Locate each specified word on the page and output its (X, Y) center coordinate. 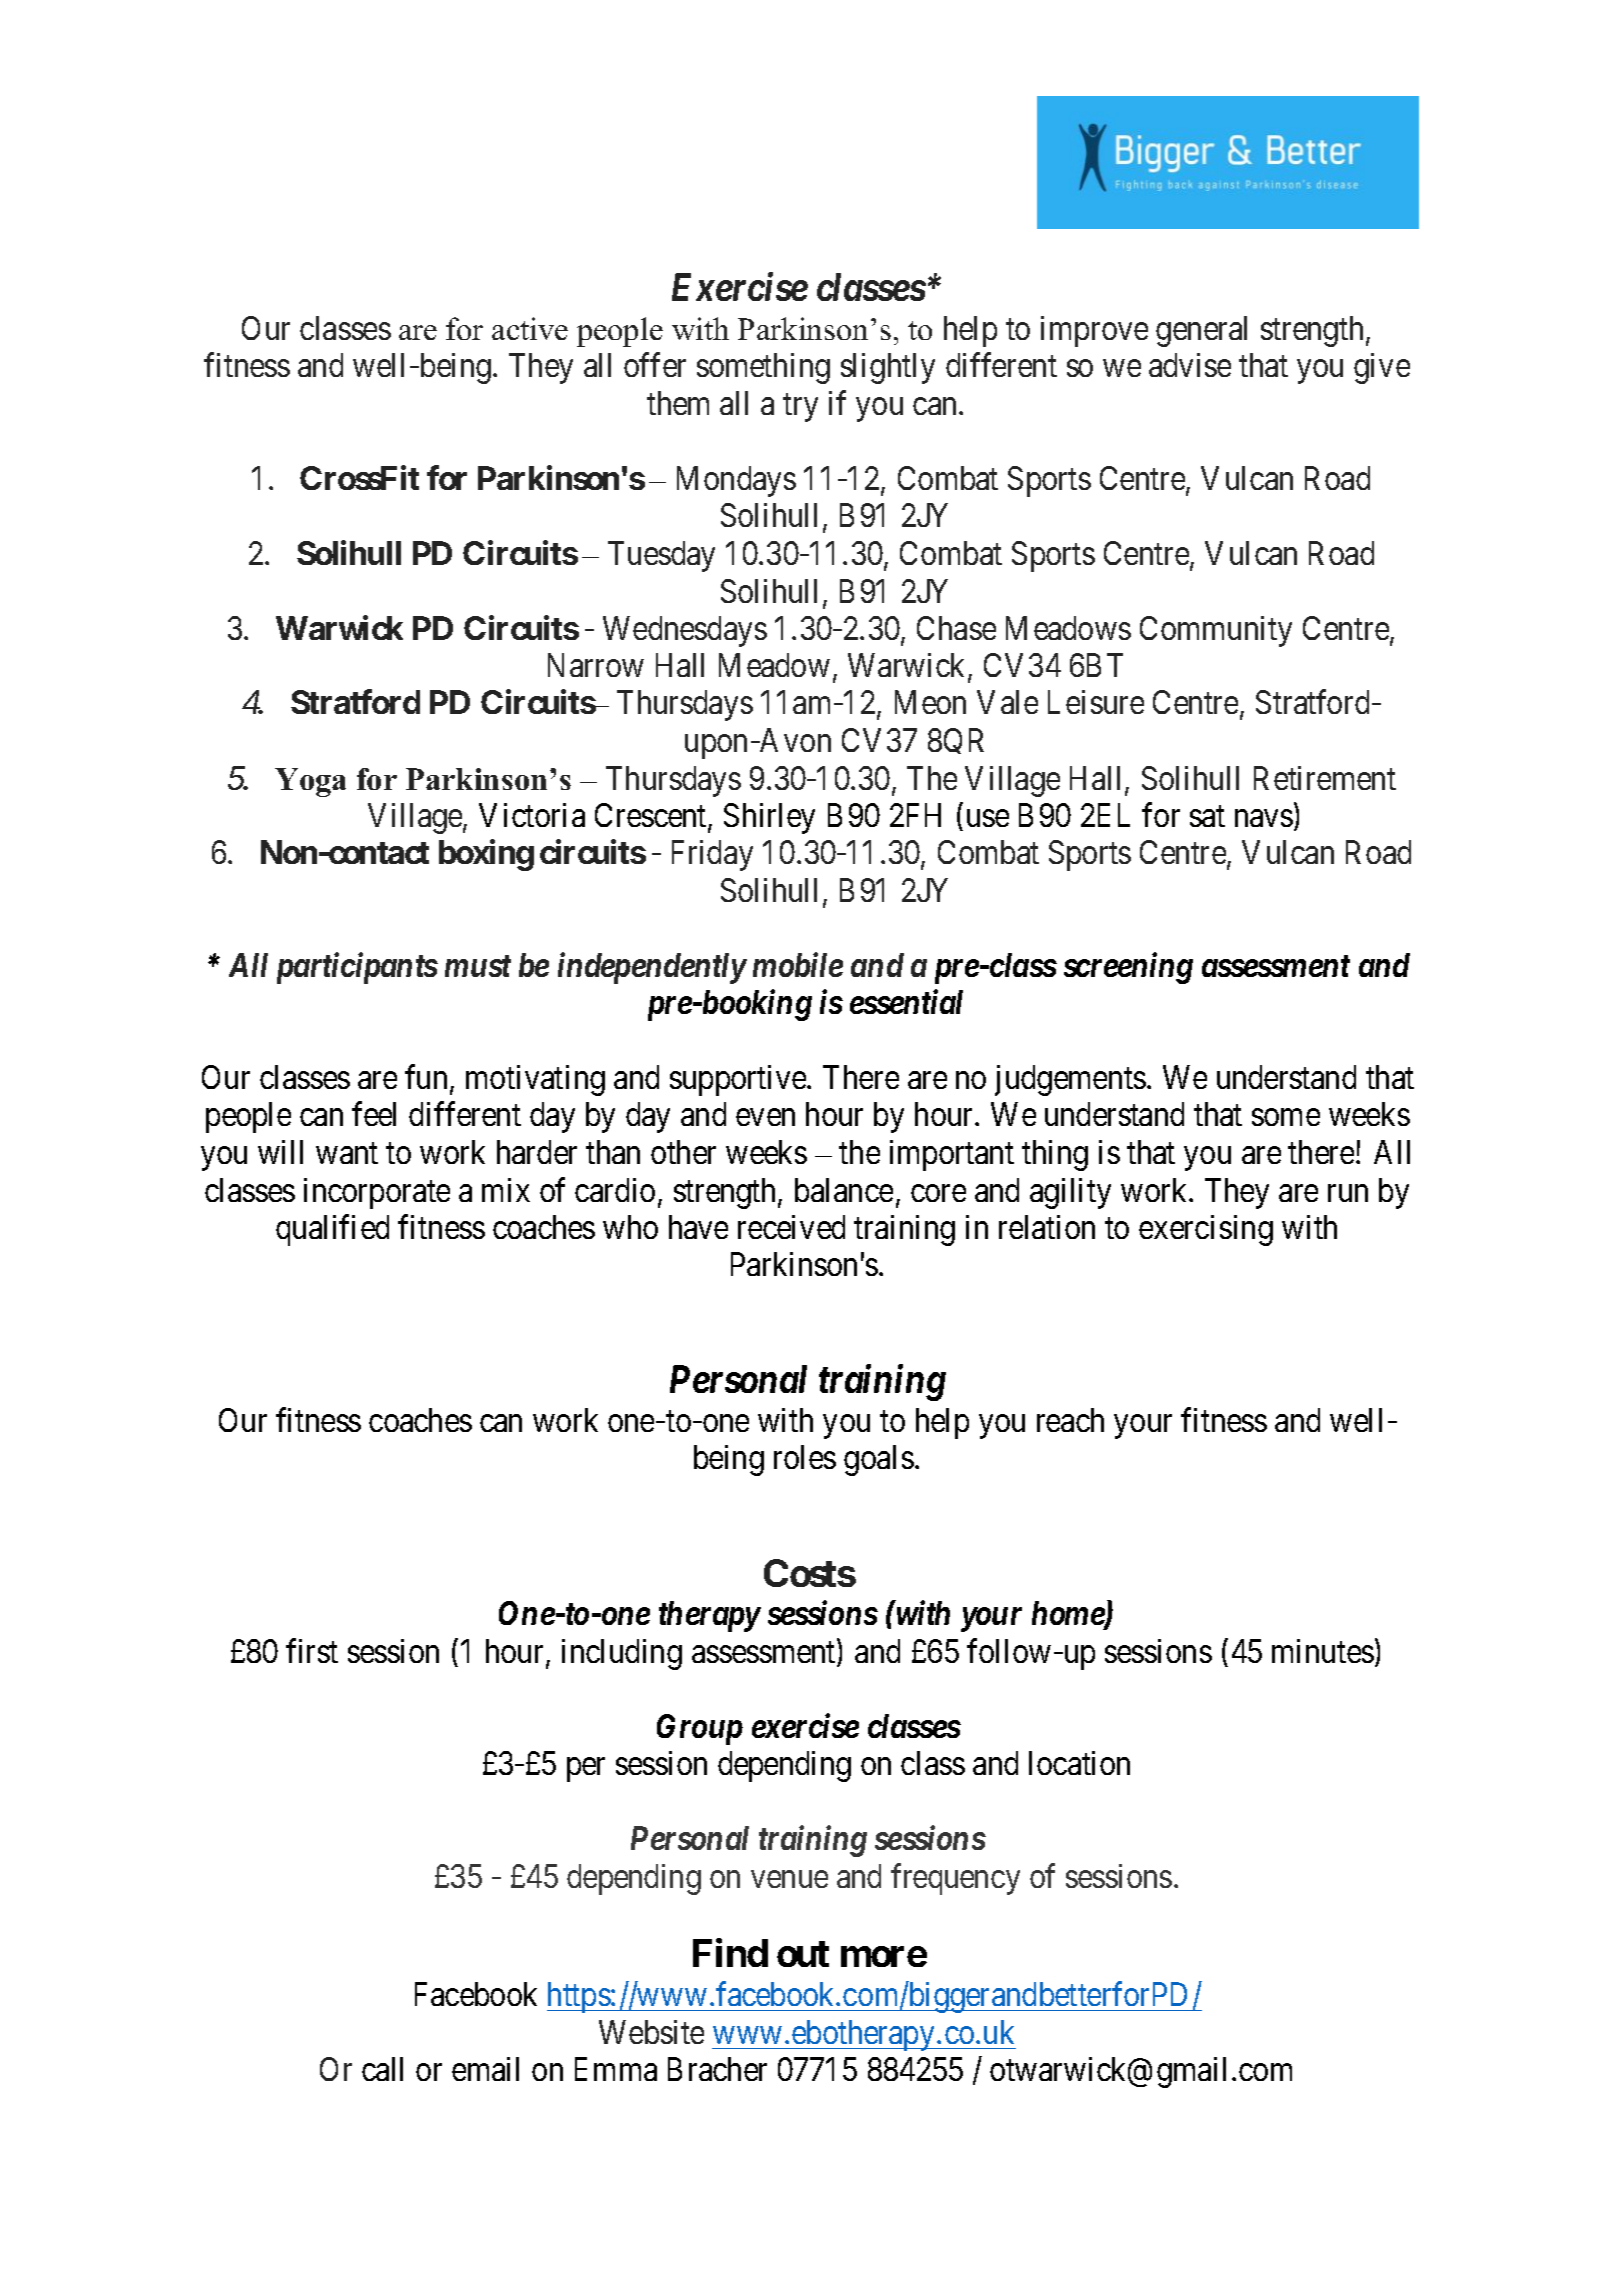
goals (879, 1460)
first (312, 1651)
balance (844, 1190)
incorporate (377, 1193)
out (803, 1954)
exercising (1206, 1230)
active (530, 328)
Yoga (310, 782)
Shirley (769, 818)
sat (1207, 816)
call (382, 2069)
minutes (1323, 1651)
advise (1190, 365)
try (800, 408)
